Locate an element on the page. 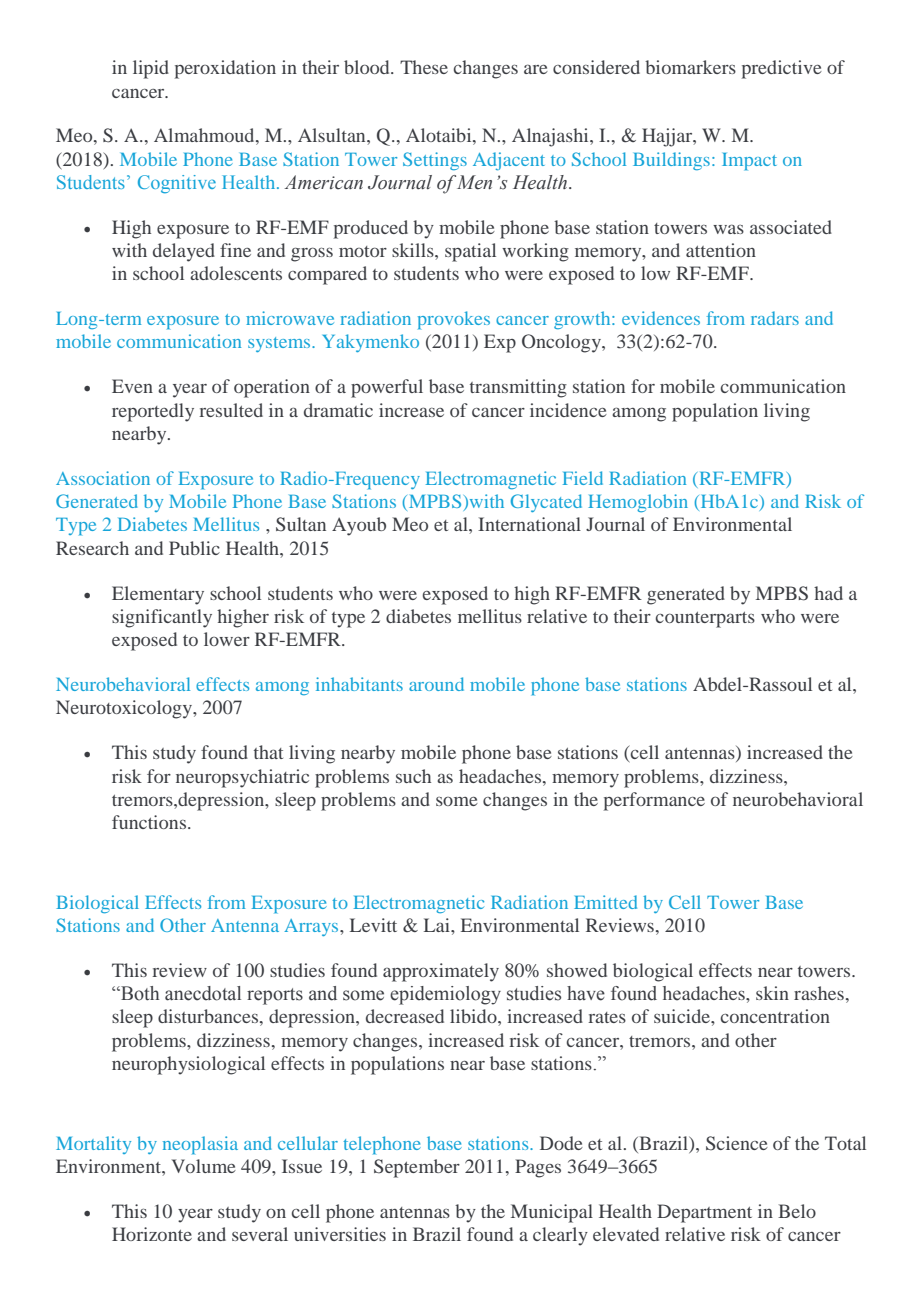  These is located at coordinates (424, 67).
